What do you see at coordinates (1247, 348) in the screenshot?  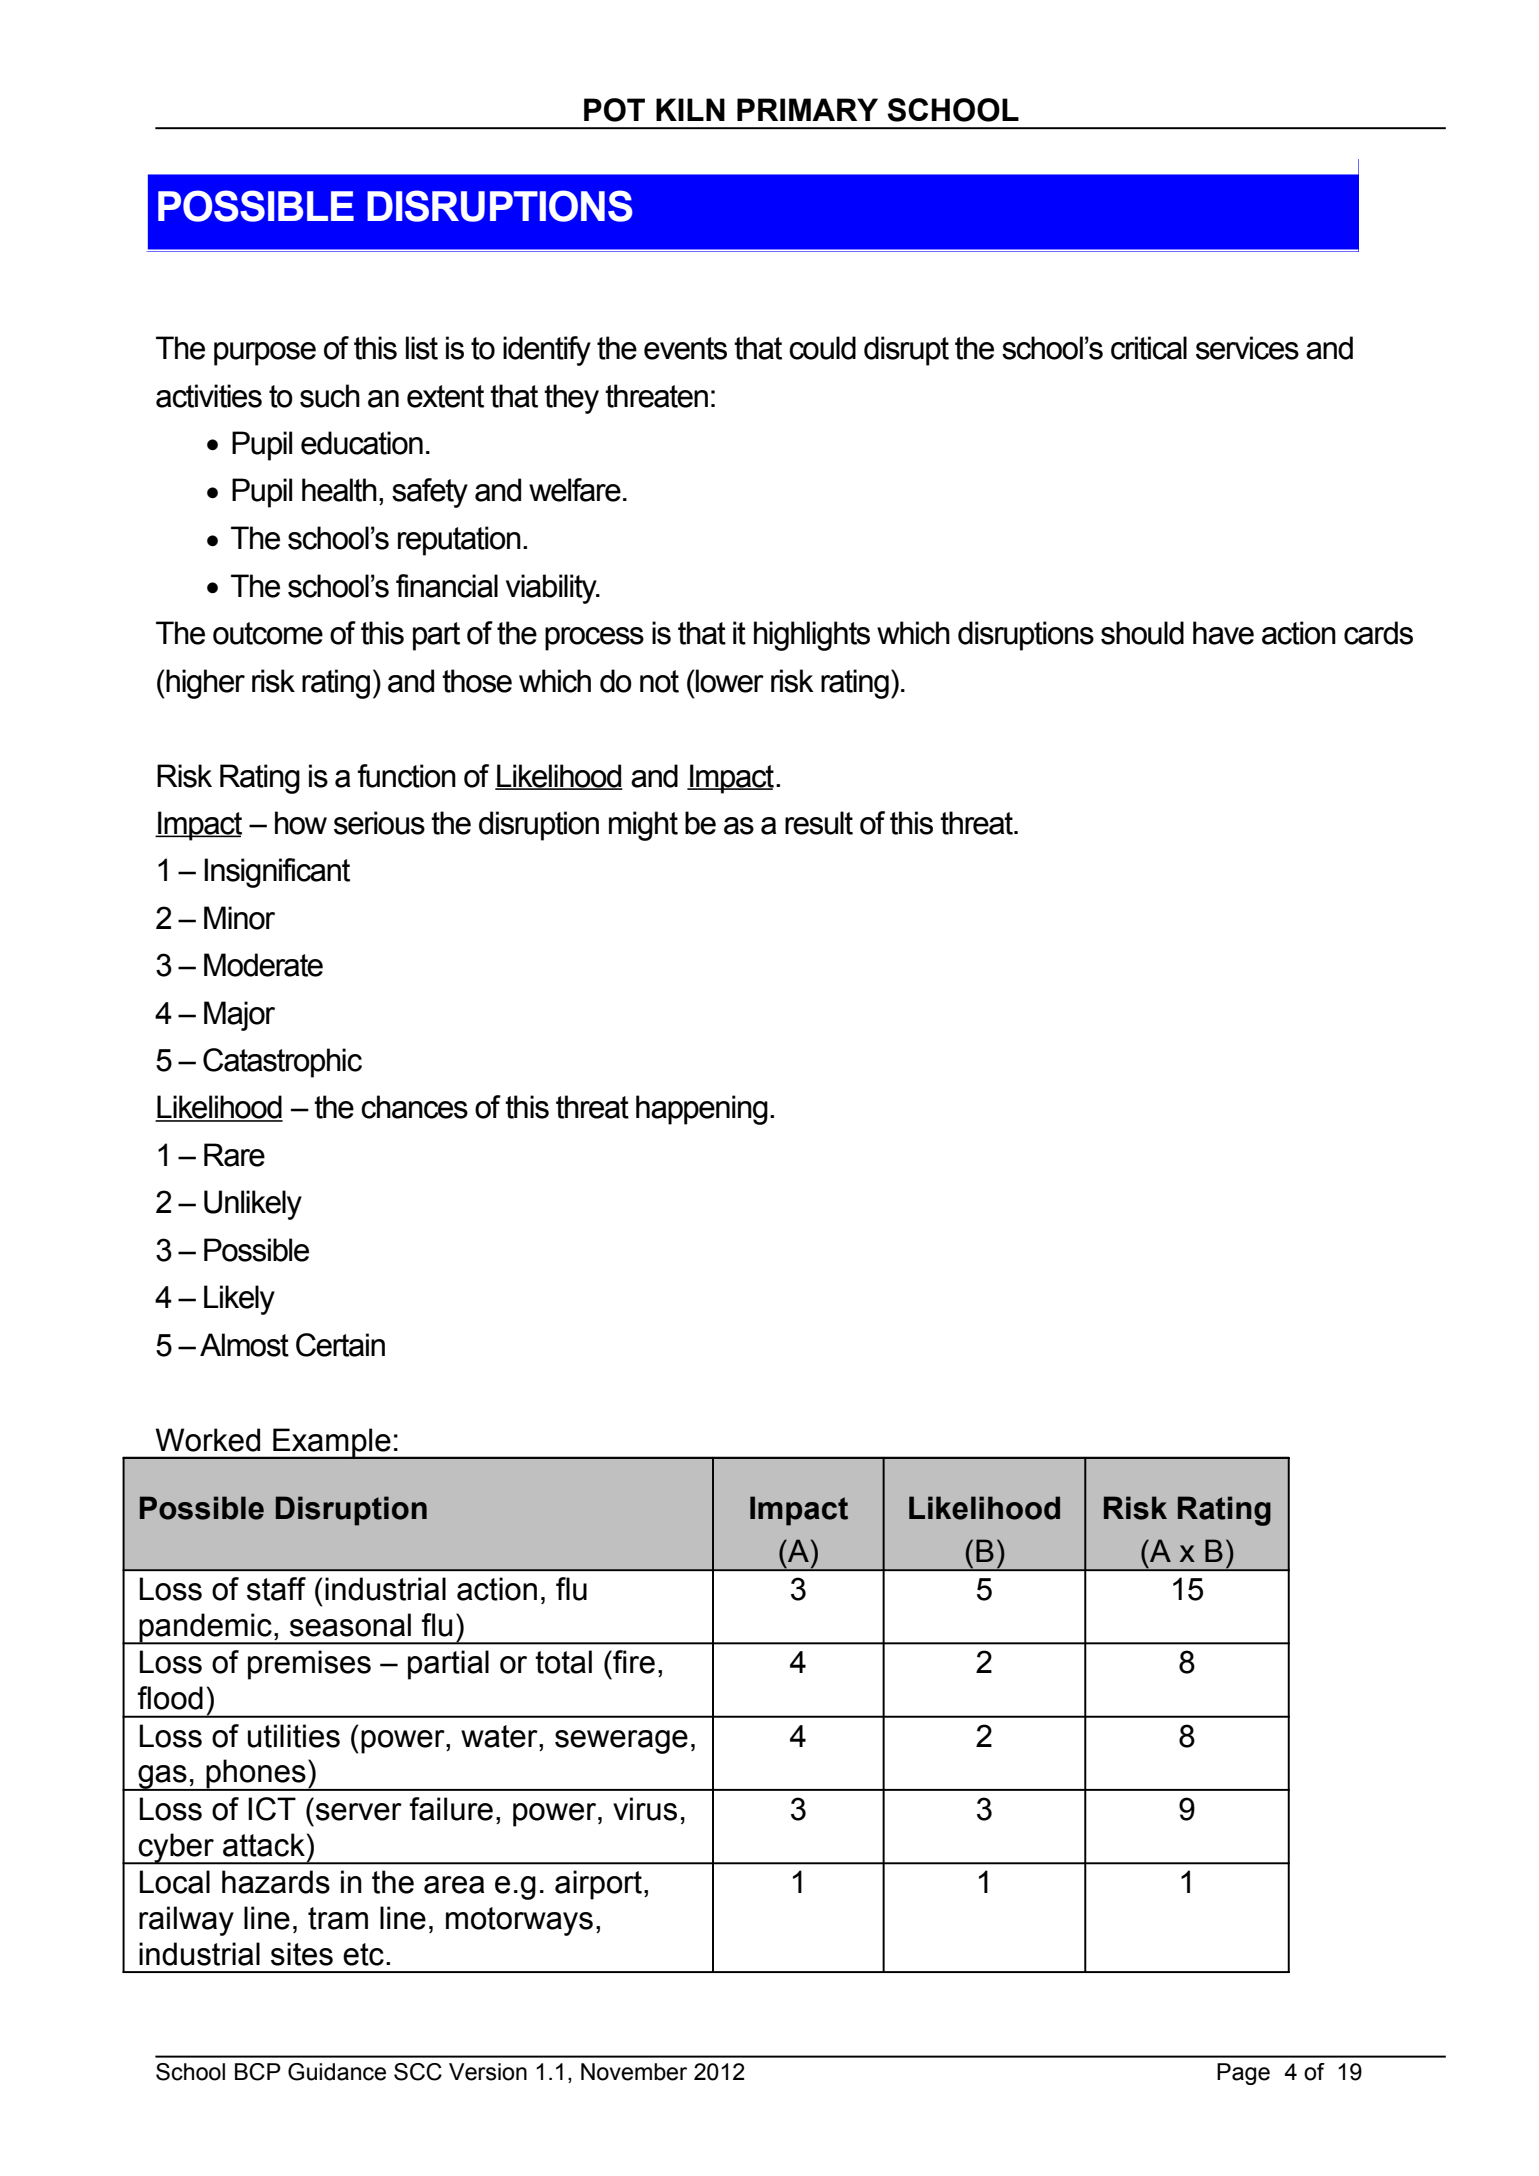 I see `services` at bounding box center [1247, 348].
